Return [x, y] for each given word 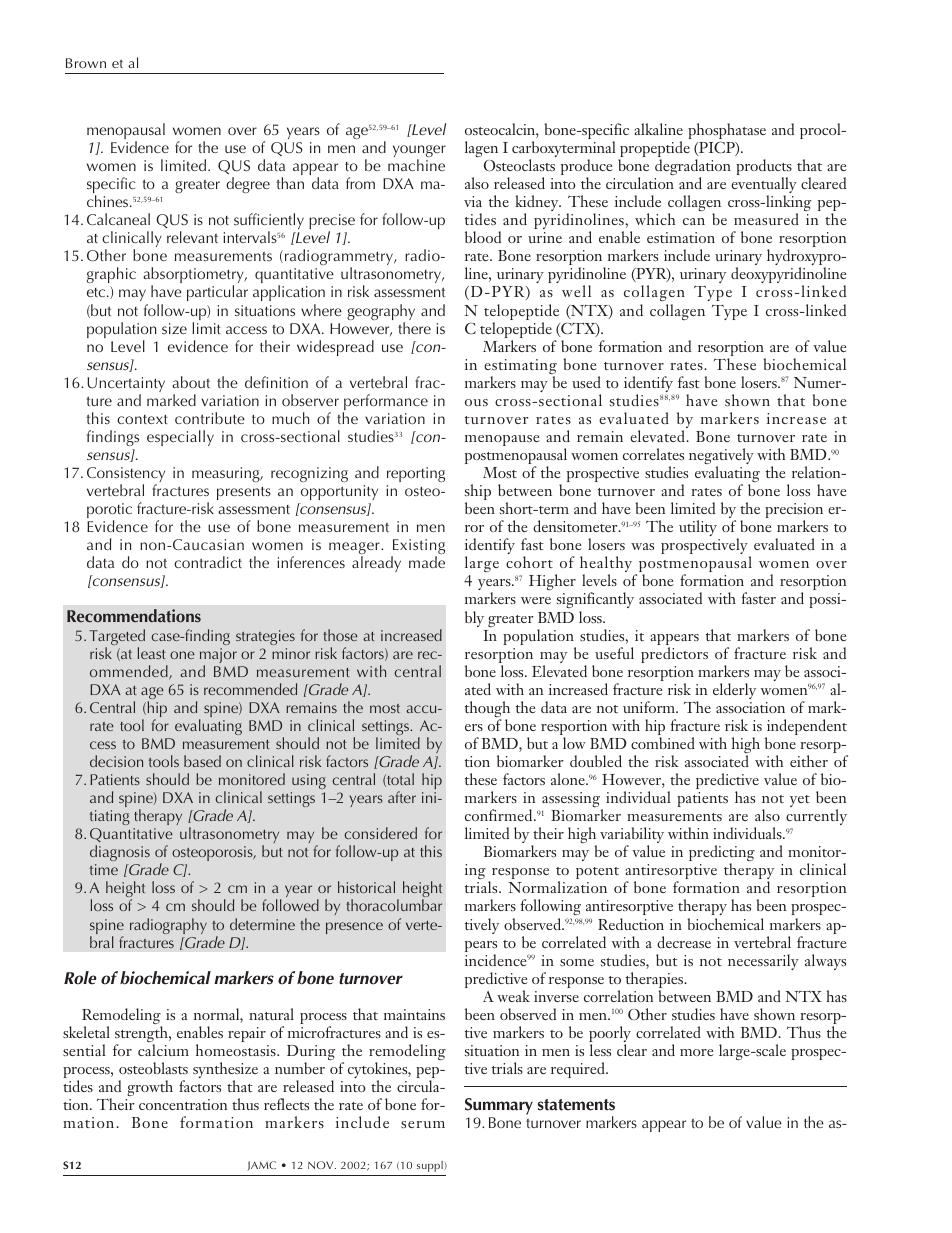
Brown [86, 63]
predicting [722, 854]
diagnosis [120, 853]
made [427, 562]
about [191, 382]
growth [150, 1088]
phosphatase [727, 131]
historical [366, 887]
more [697, 1052]
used [586, 382]
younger [419, 152]
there [414, 328]
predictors [674, 655]
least [151, 653]
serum [423, 1124]
